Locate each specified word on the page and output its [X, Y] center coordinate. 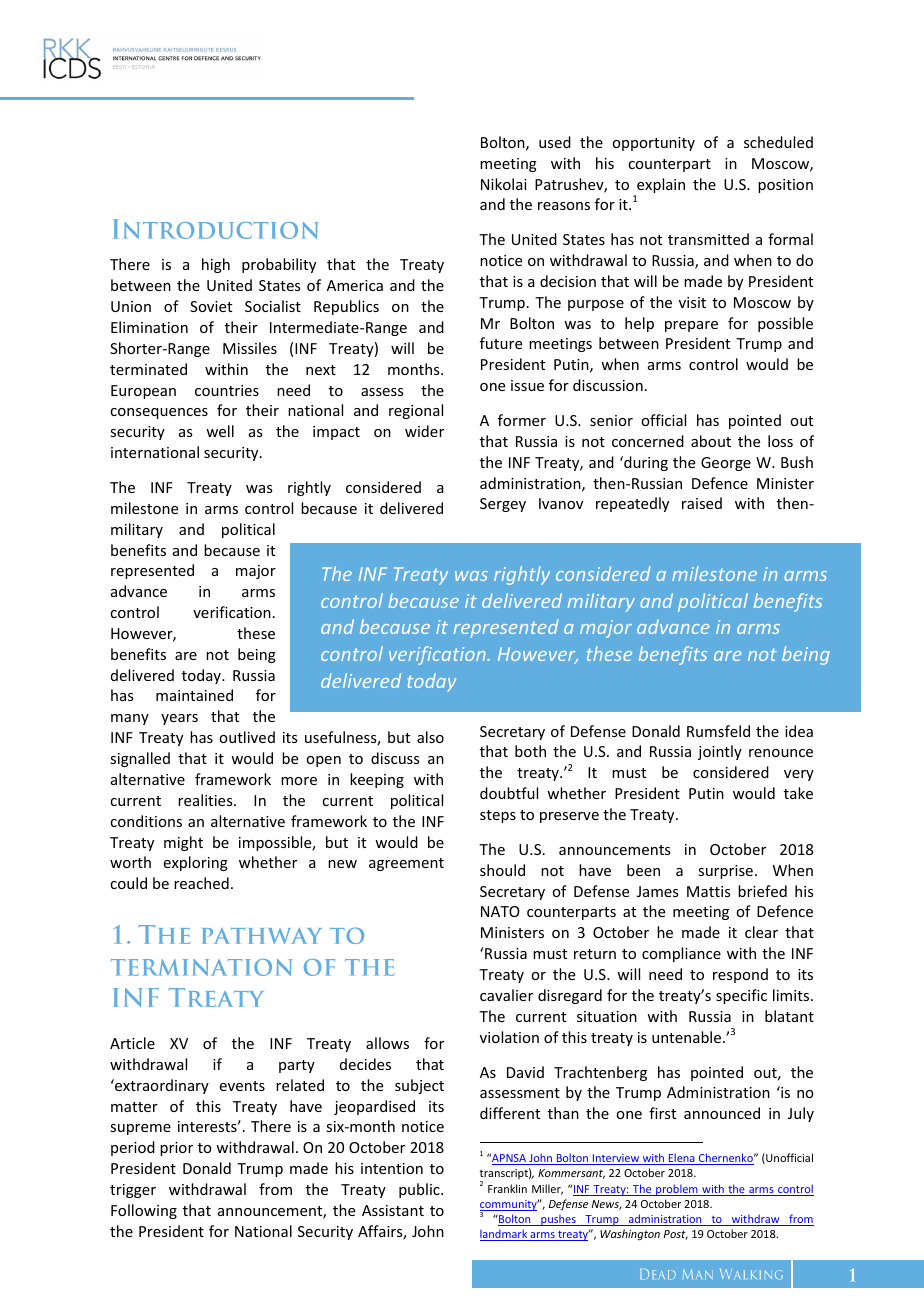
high [216, 265]
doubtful [509, 793]
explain [660, 187]
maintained [194, 695]
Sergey [503, 505]
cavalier [506, 995]
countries [227, 390]
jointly [720, 752]
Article [132, 1043]
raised [702, 503]
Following [144, 1211]
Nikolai [504, 184]
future [501, 343]
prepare [691, 326]
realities [206, 800]
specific [741, 996]
